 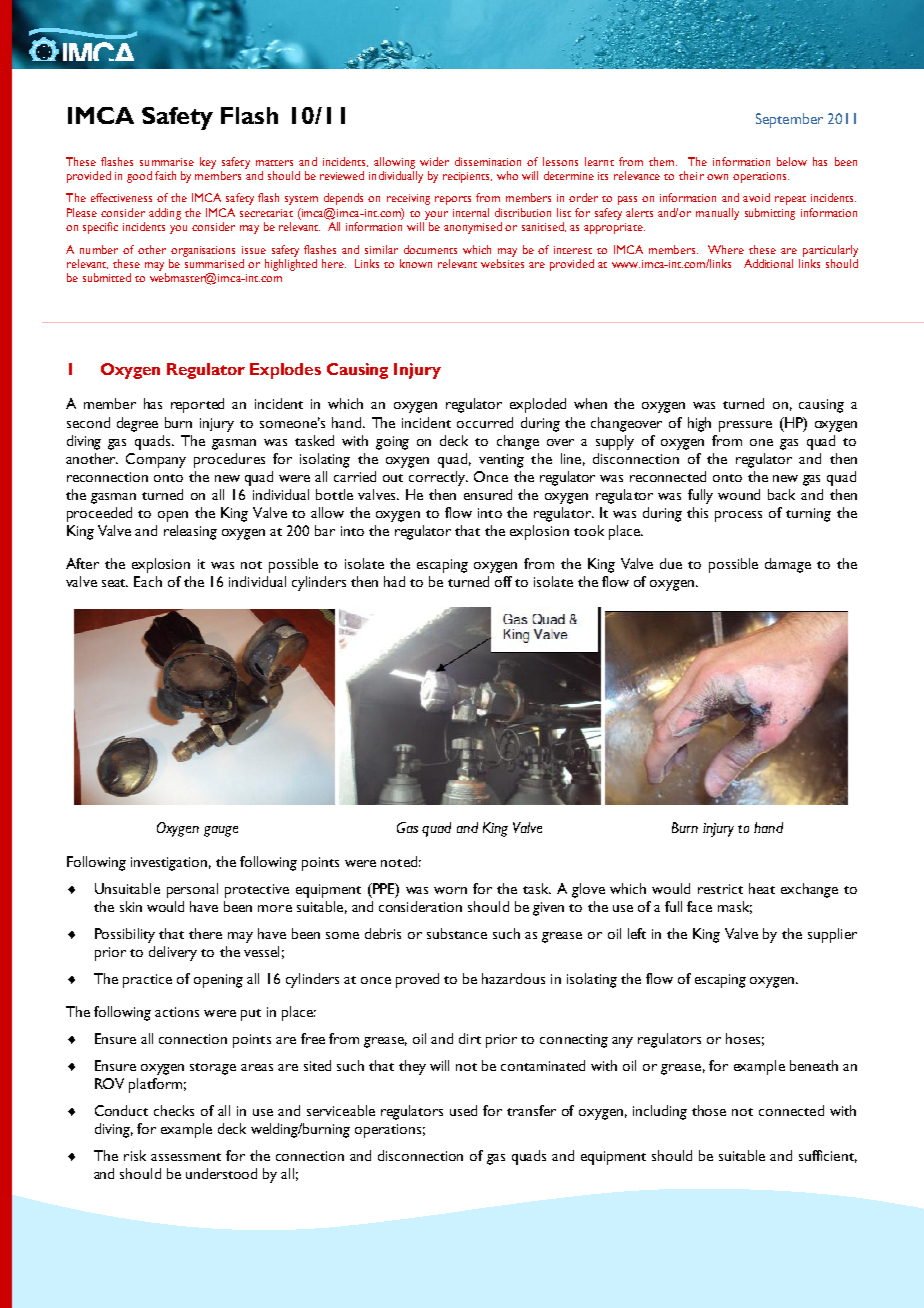 What do you see at coordinates (788, 565) in the screenshot?
I see `damage` at bounding box center [788, 565].
